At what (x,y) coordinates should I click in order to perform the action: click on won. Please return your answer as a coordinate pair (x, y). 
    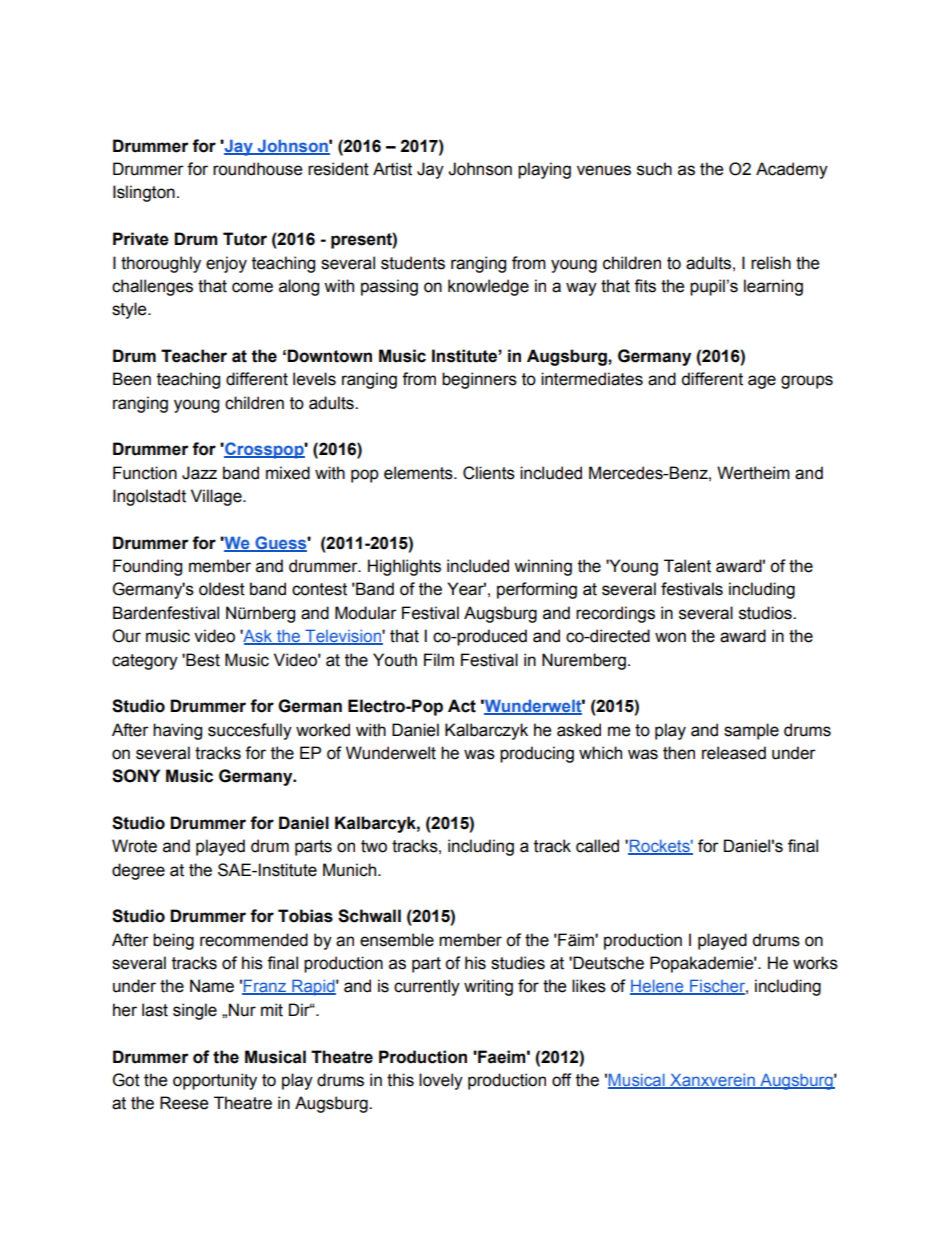
    Looking at the image, I should click on (670, 637).
